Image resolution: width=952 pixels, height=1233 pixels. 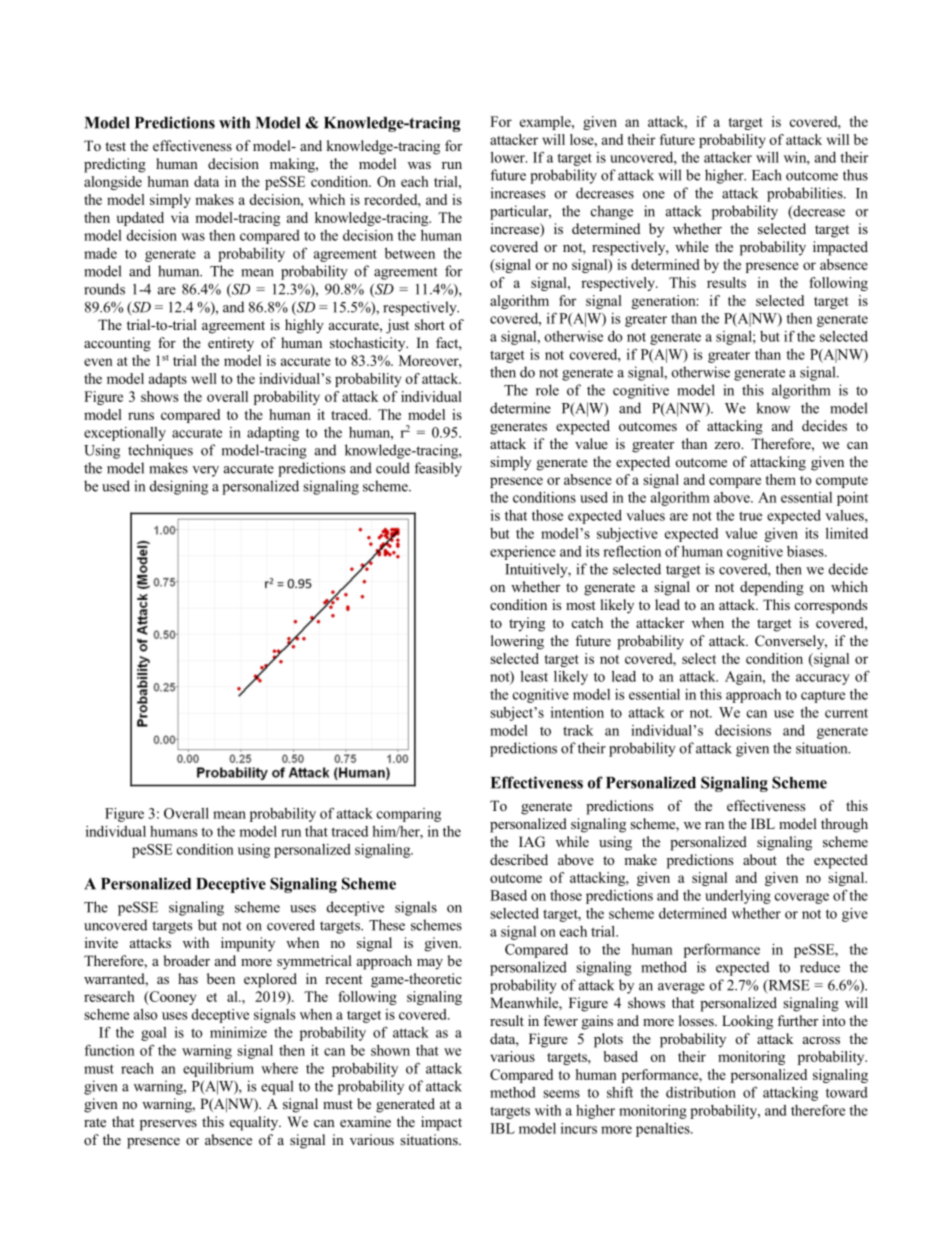 I want to click on probabilities, so click(x=806, y=194).
